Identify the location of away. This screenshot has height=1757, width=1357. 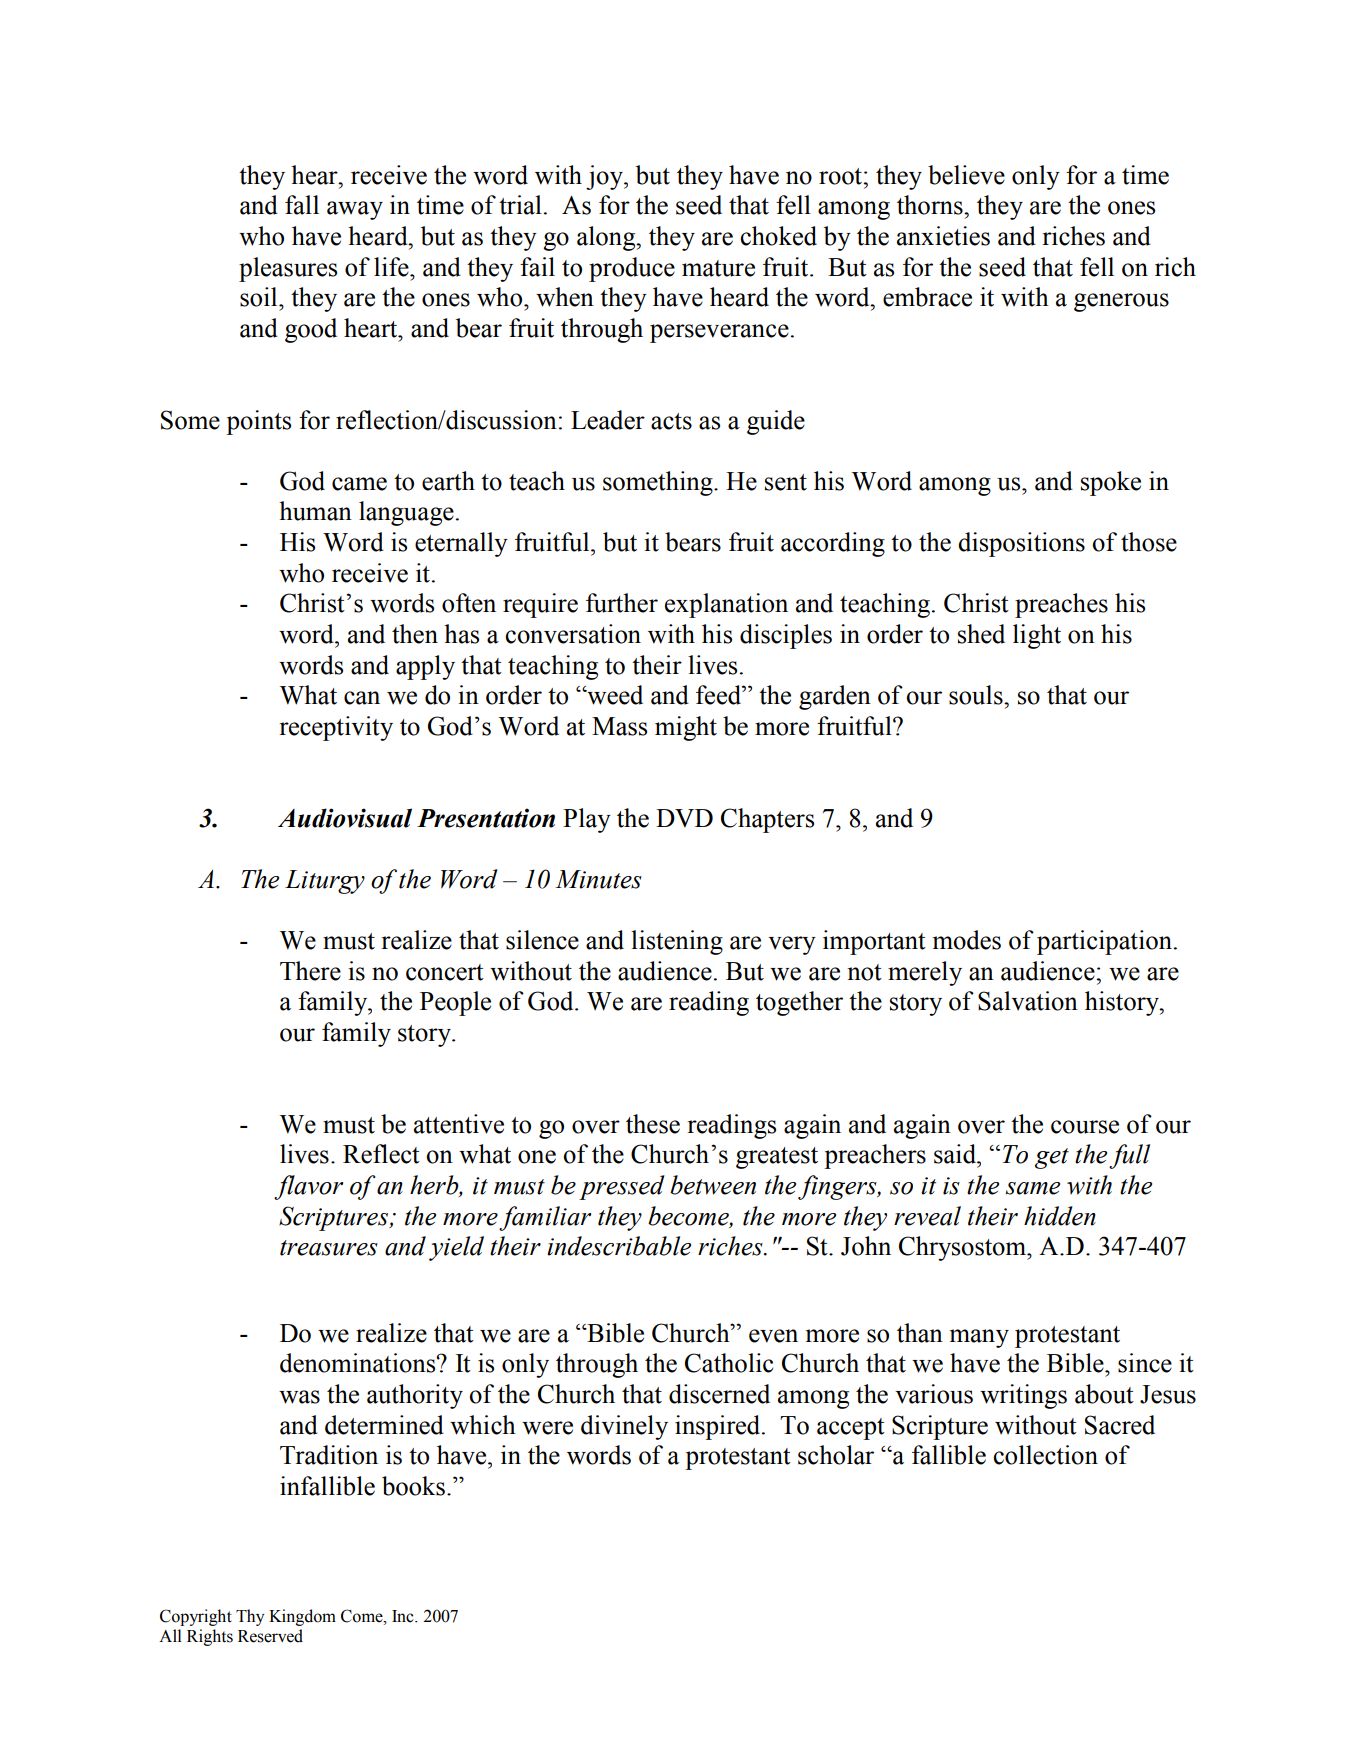
(355, 210).
